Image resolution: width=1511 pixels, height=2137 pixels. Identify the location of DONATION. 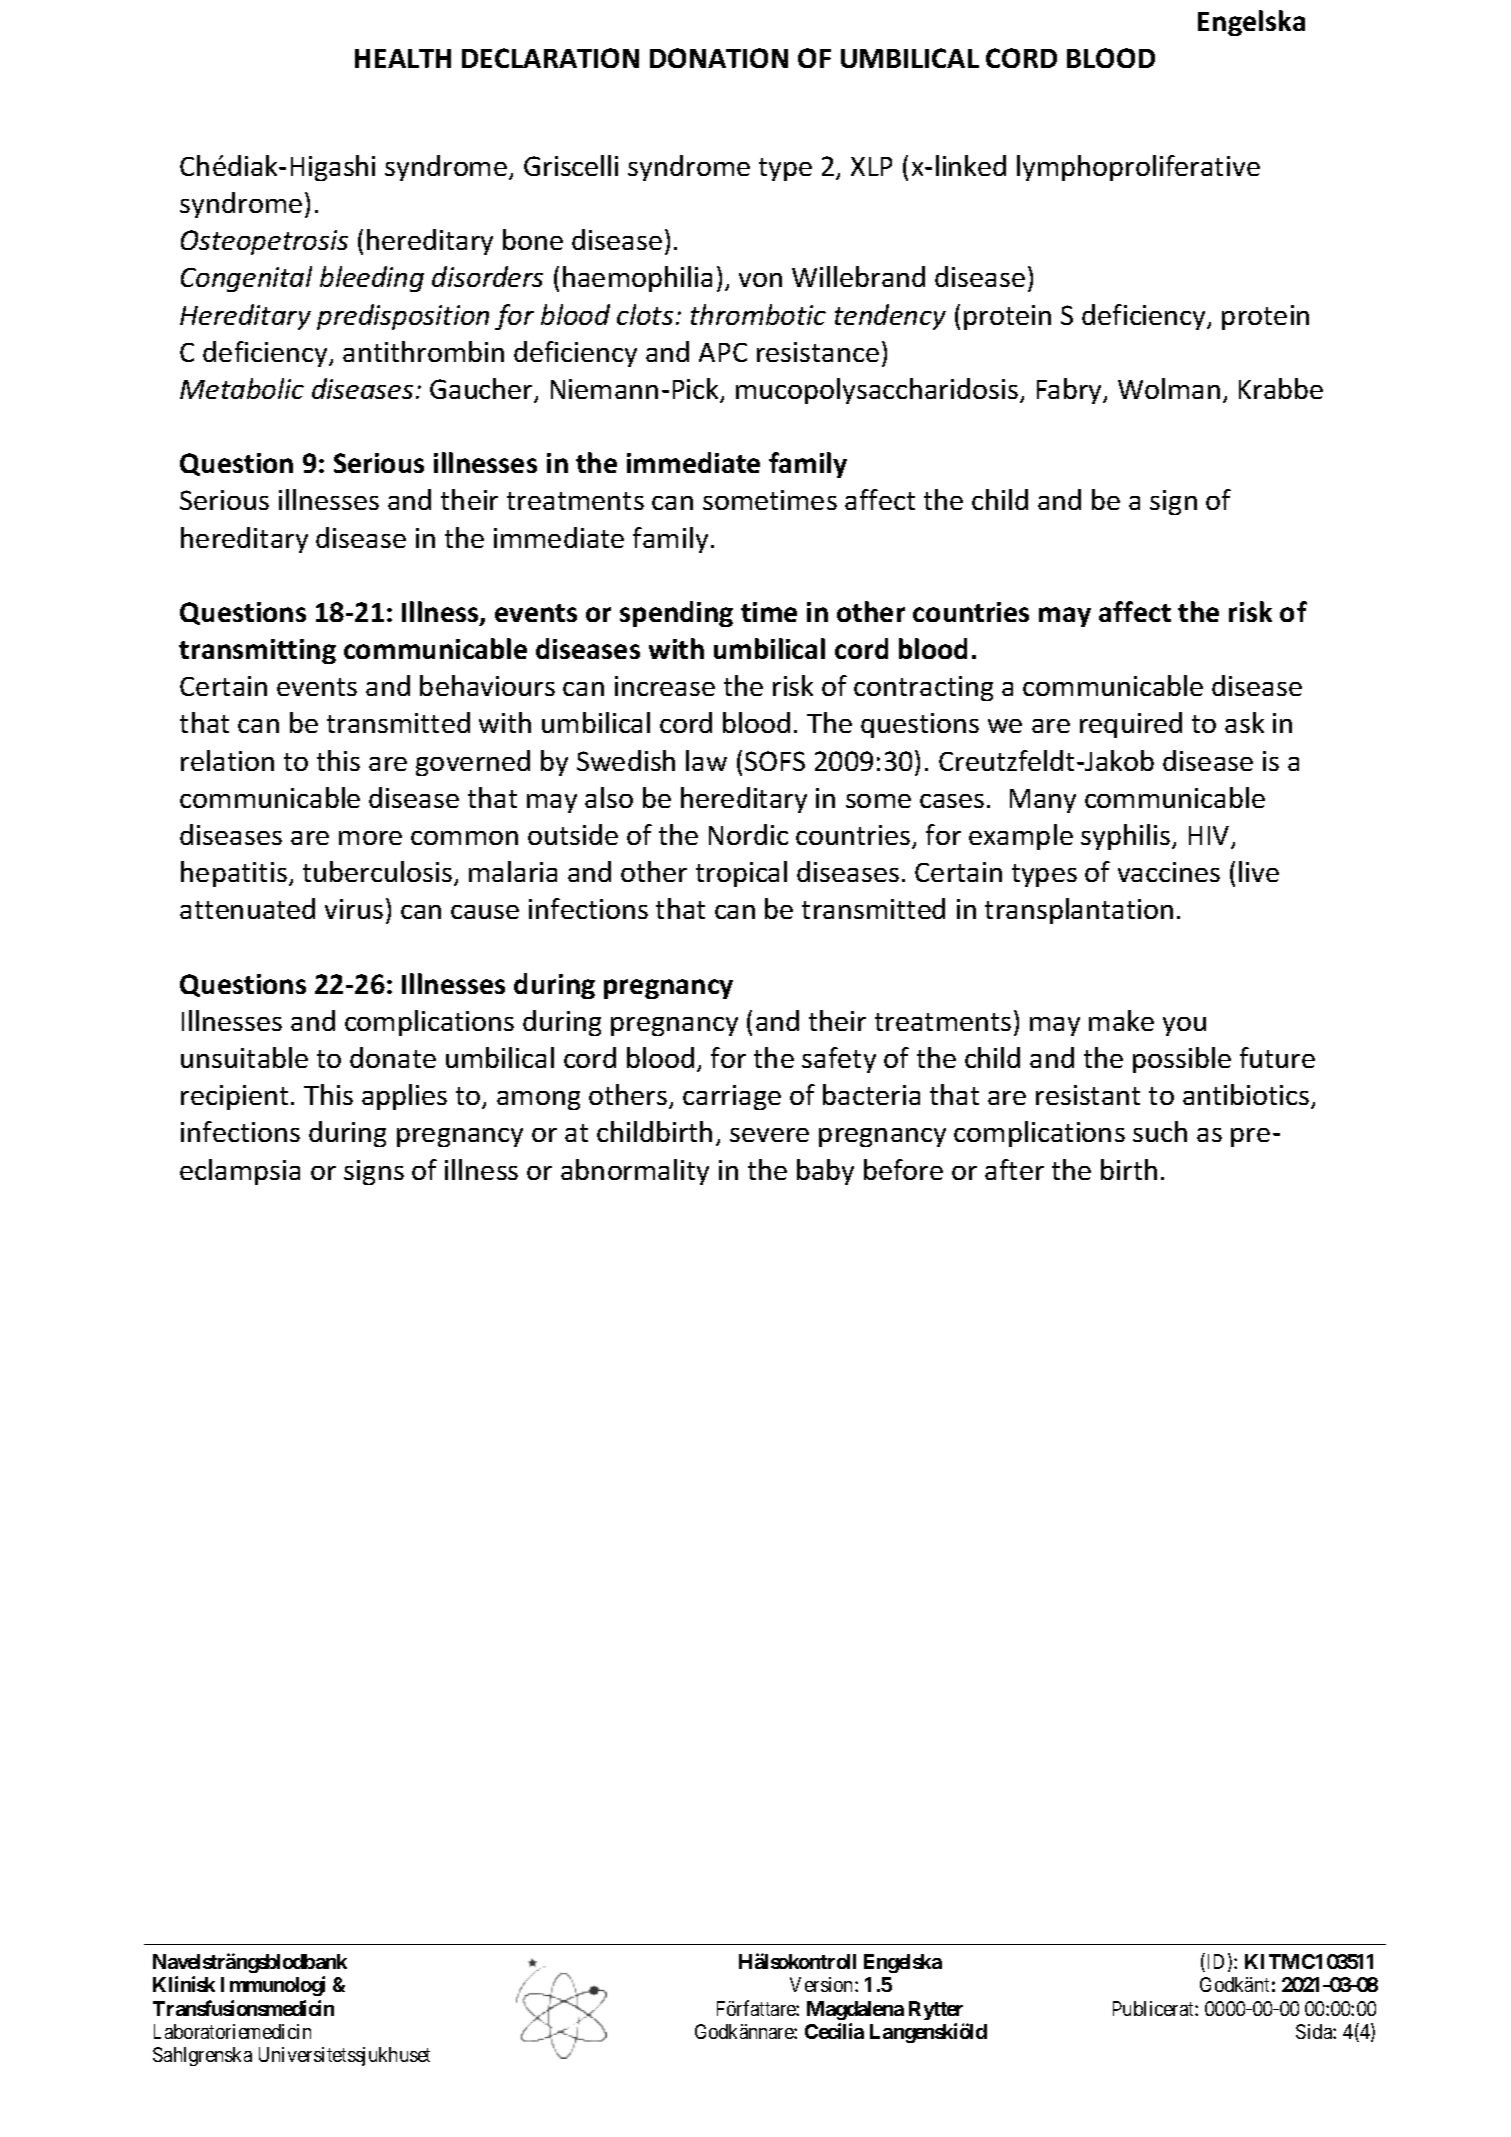
(719, 58).
